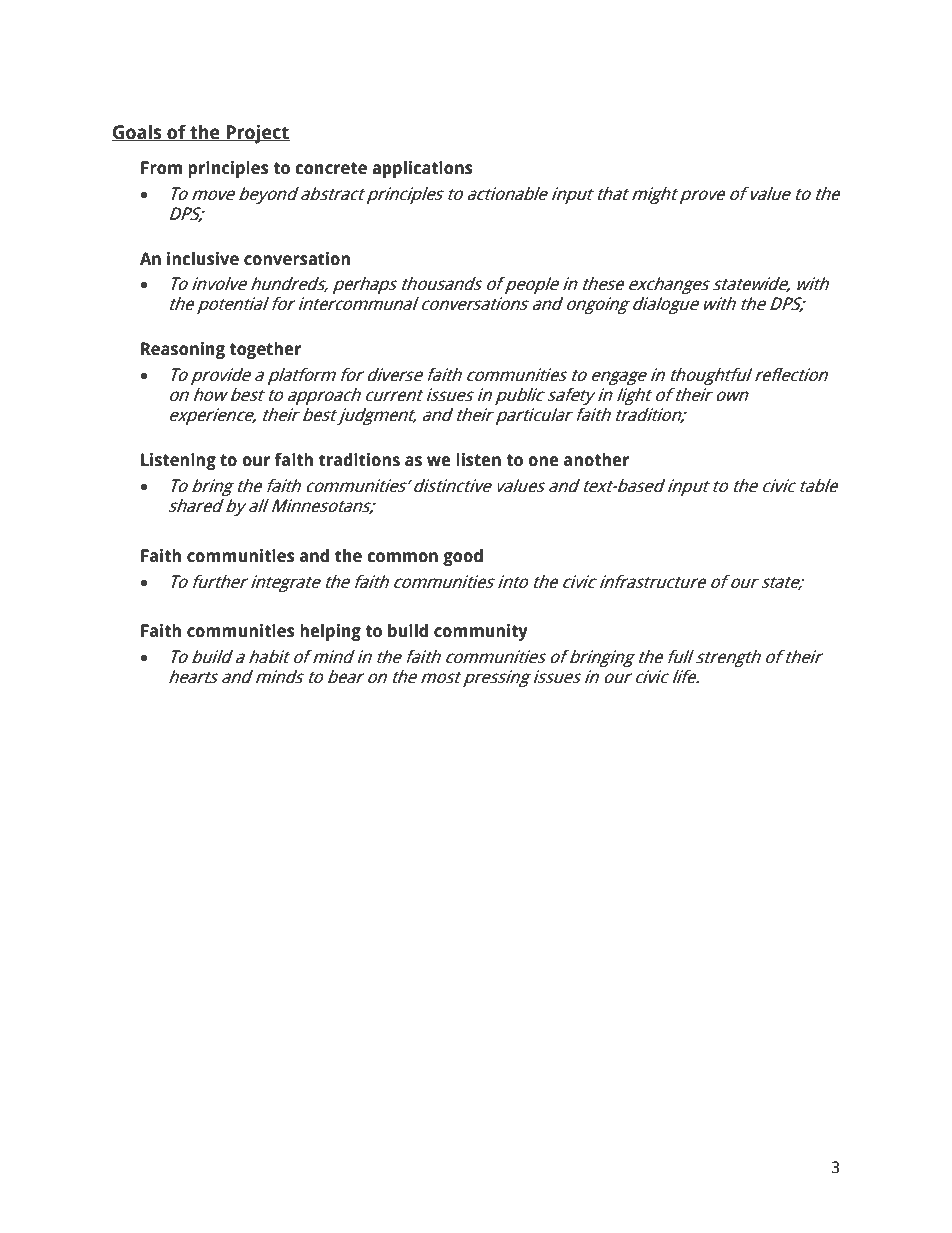 This page has width=952, height=1233. Describe the element at coordinates (257, 134) in the page. I see `Project` at that location.
